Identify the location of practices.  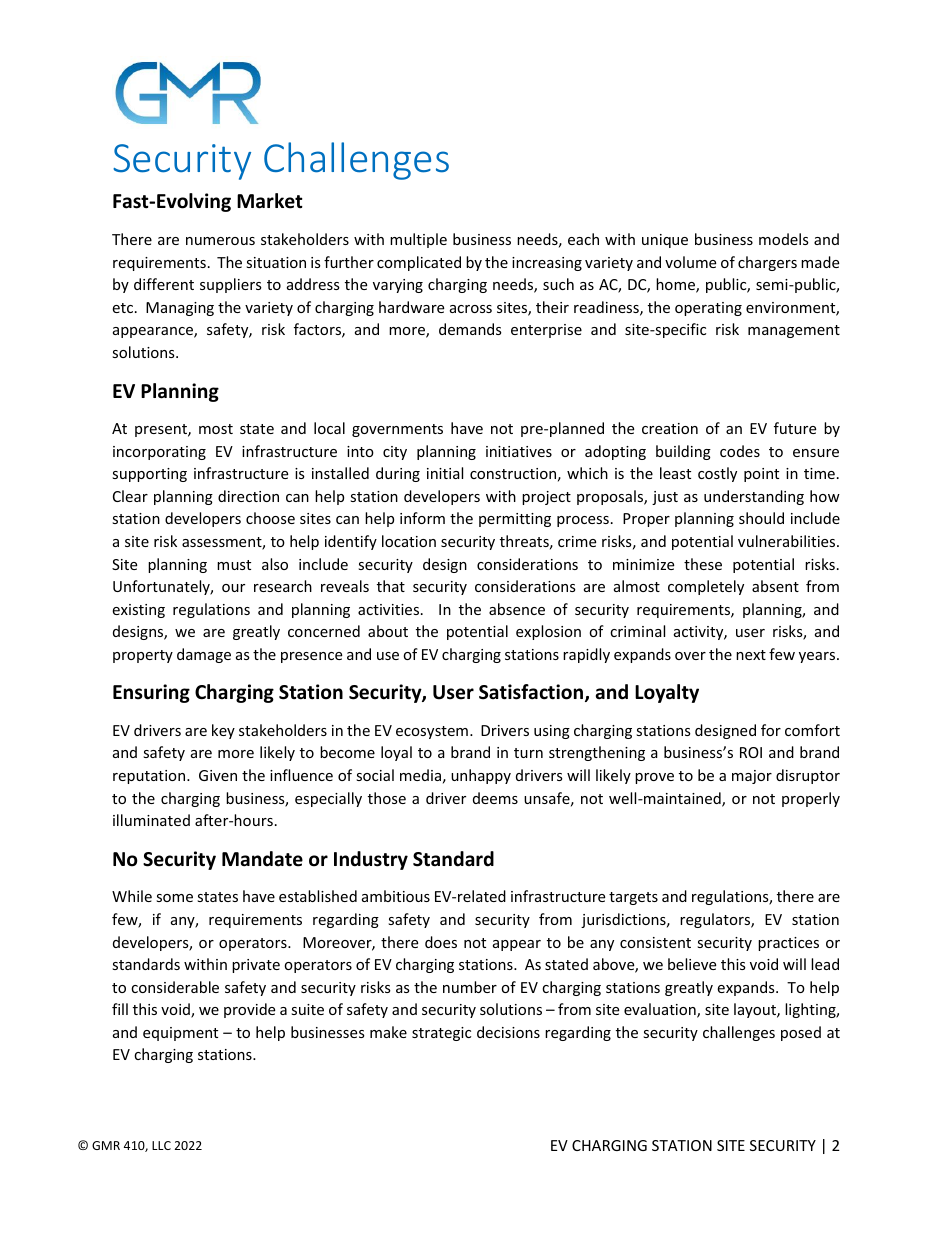
(788, 944).
